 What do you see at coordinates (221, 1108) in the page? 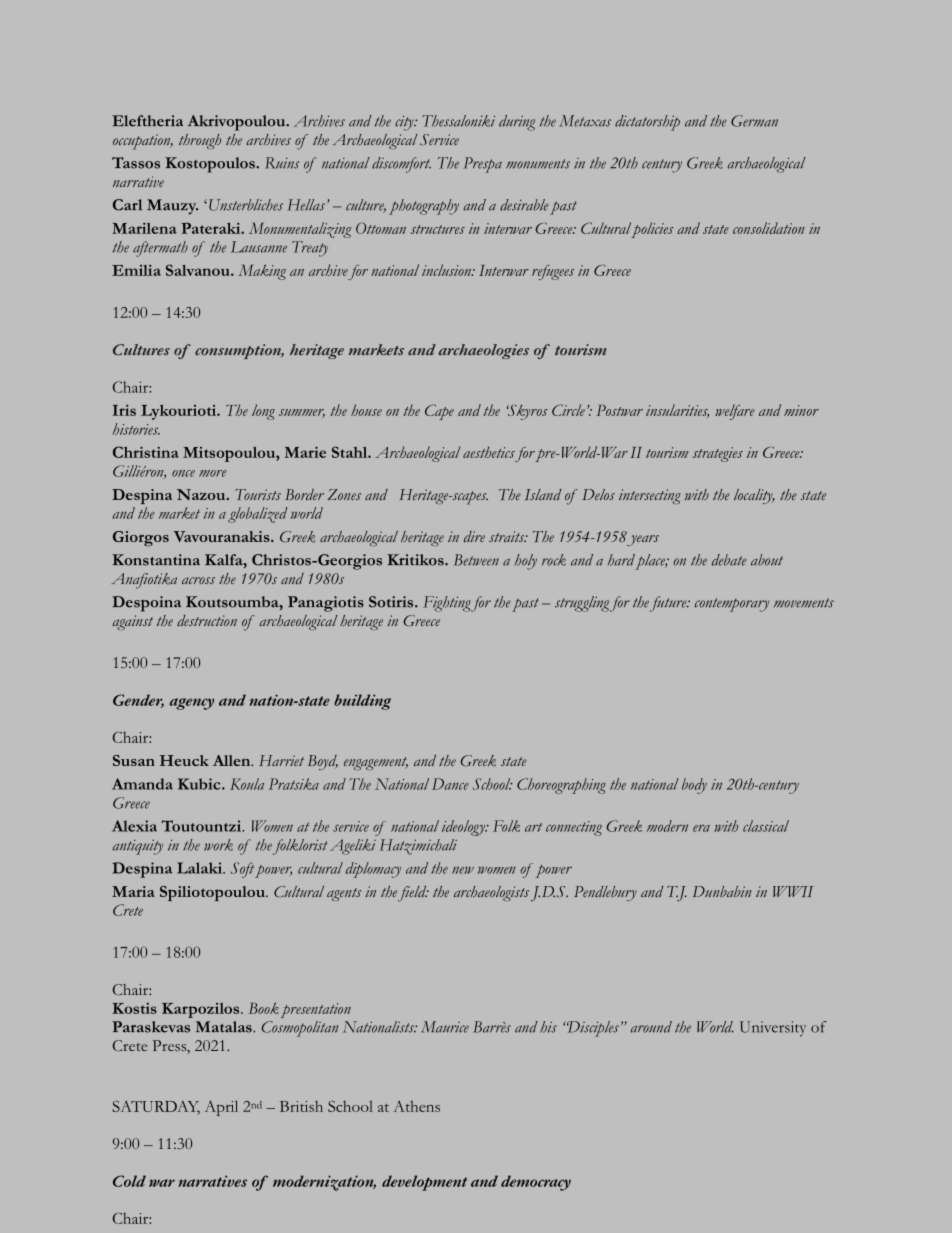
I see `April` at bounding box center [221, 1108].
